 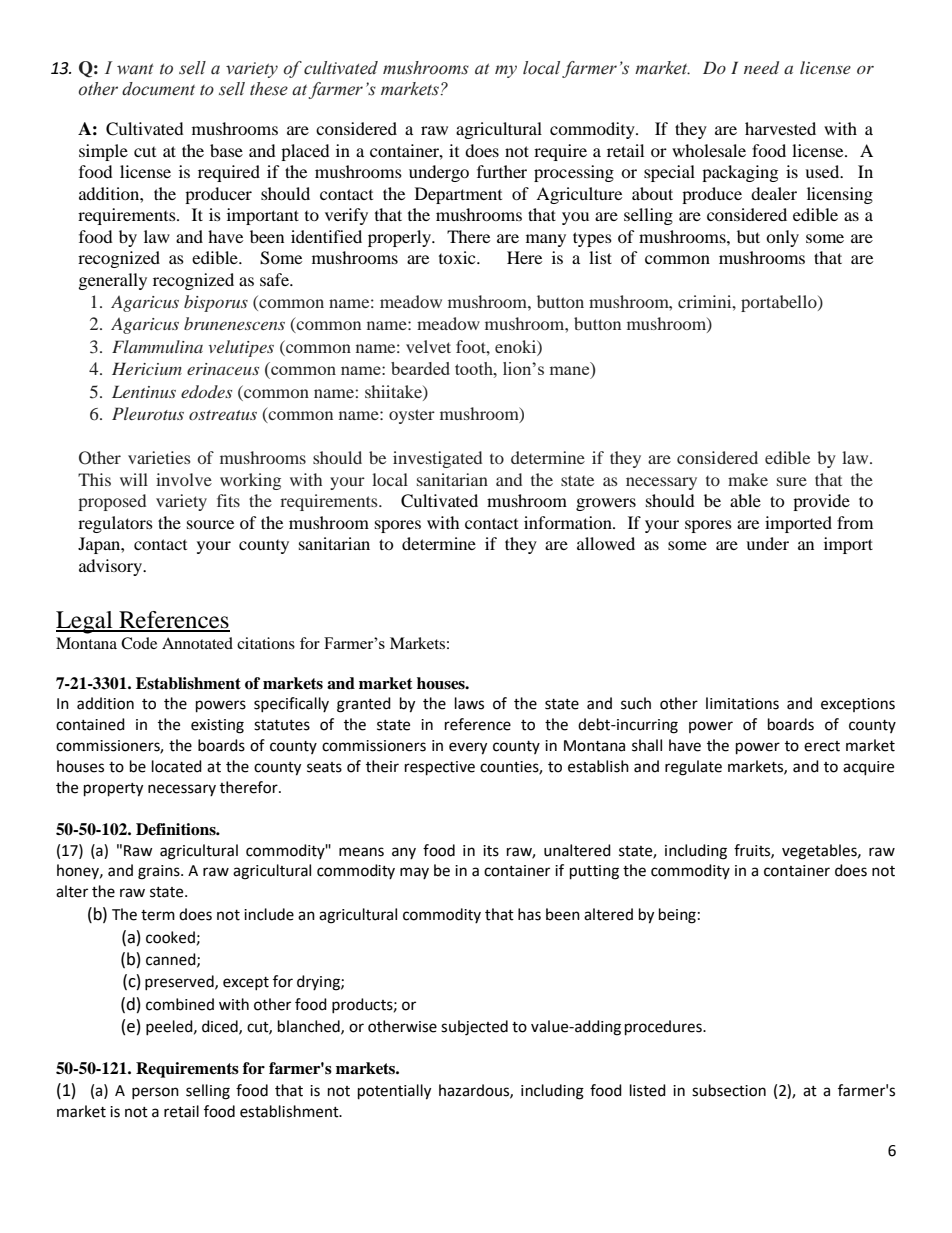 What do you see at coordinates (729, 1090) in the document?
I see `subsection` at bounding box center [729, 1090].
